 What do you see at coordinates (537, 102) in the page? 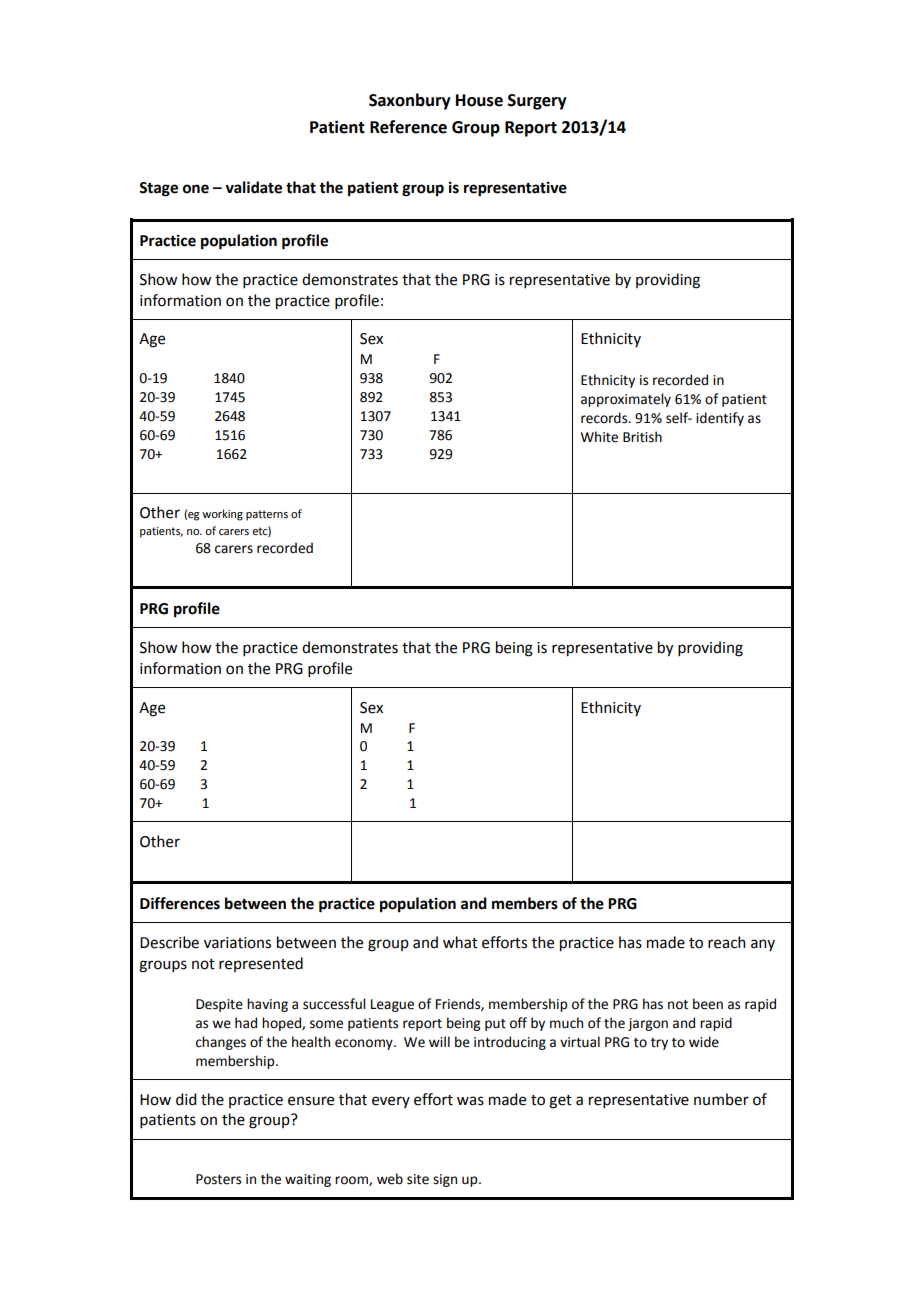
I see `Surgery` at bounding box center [537, 102].
